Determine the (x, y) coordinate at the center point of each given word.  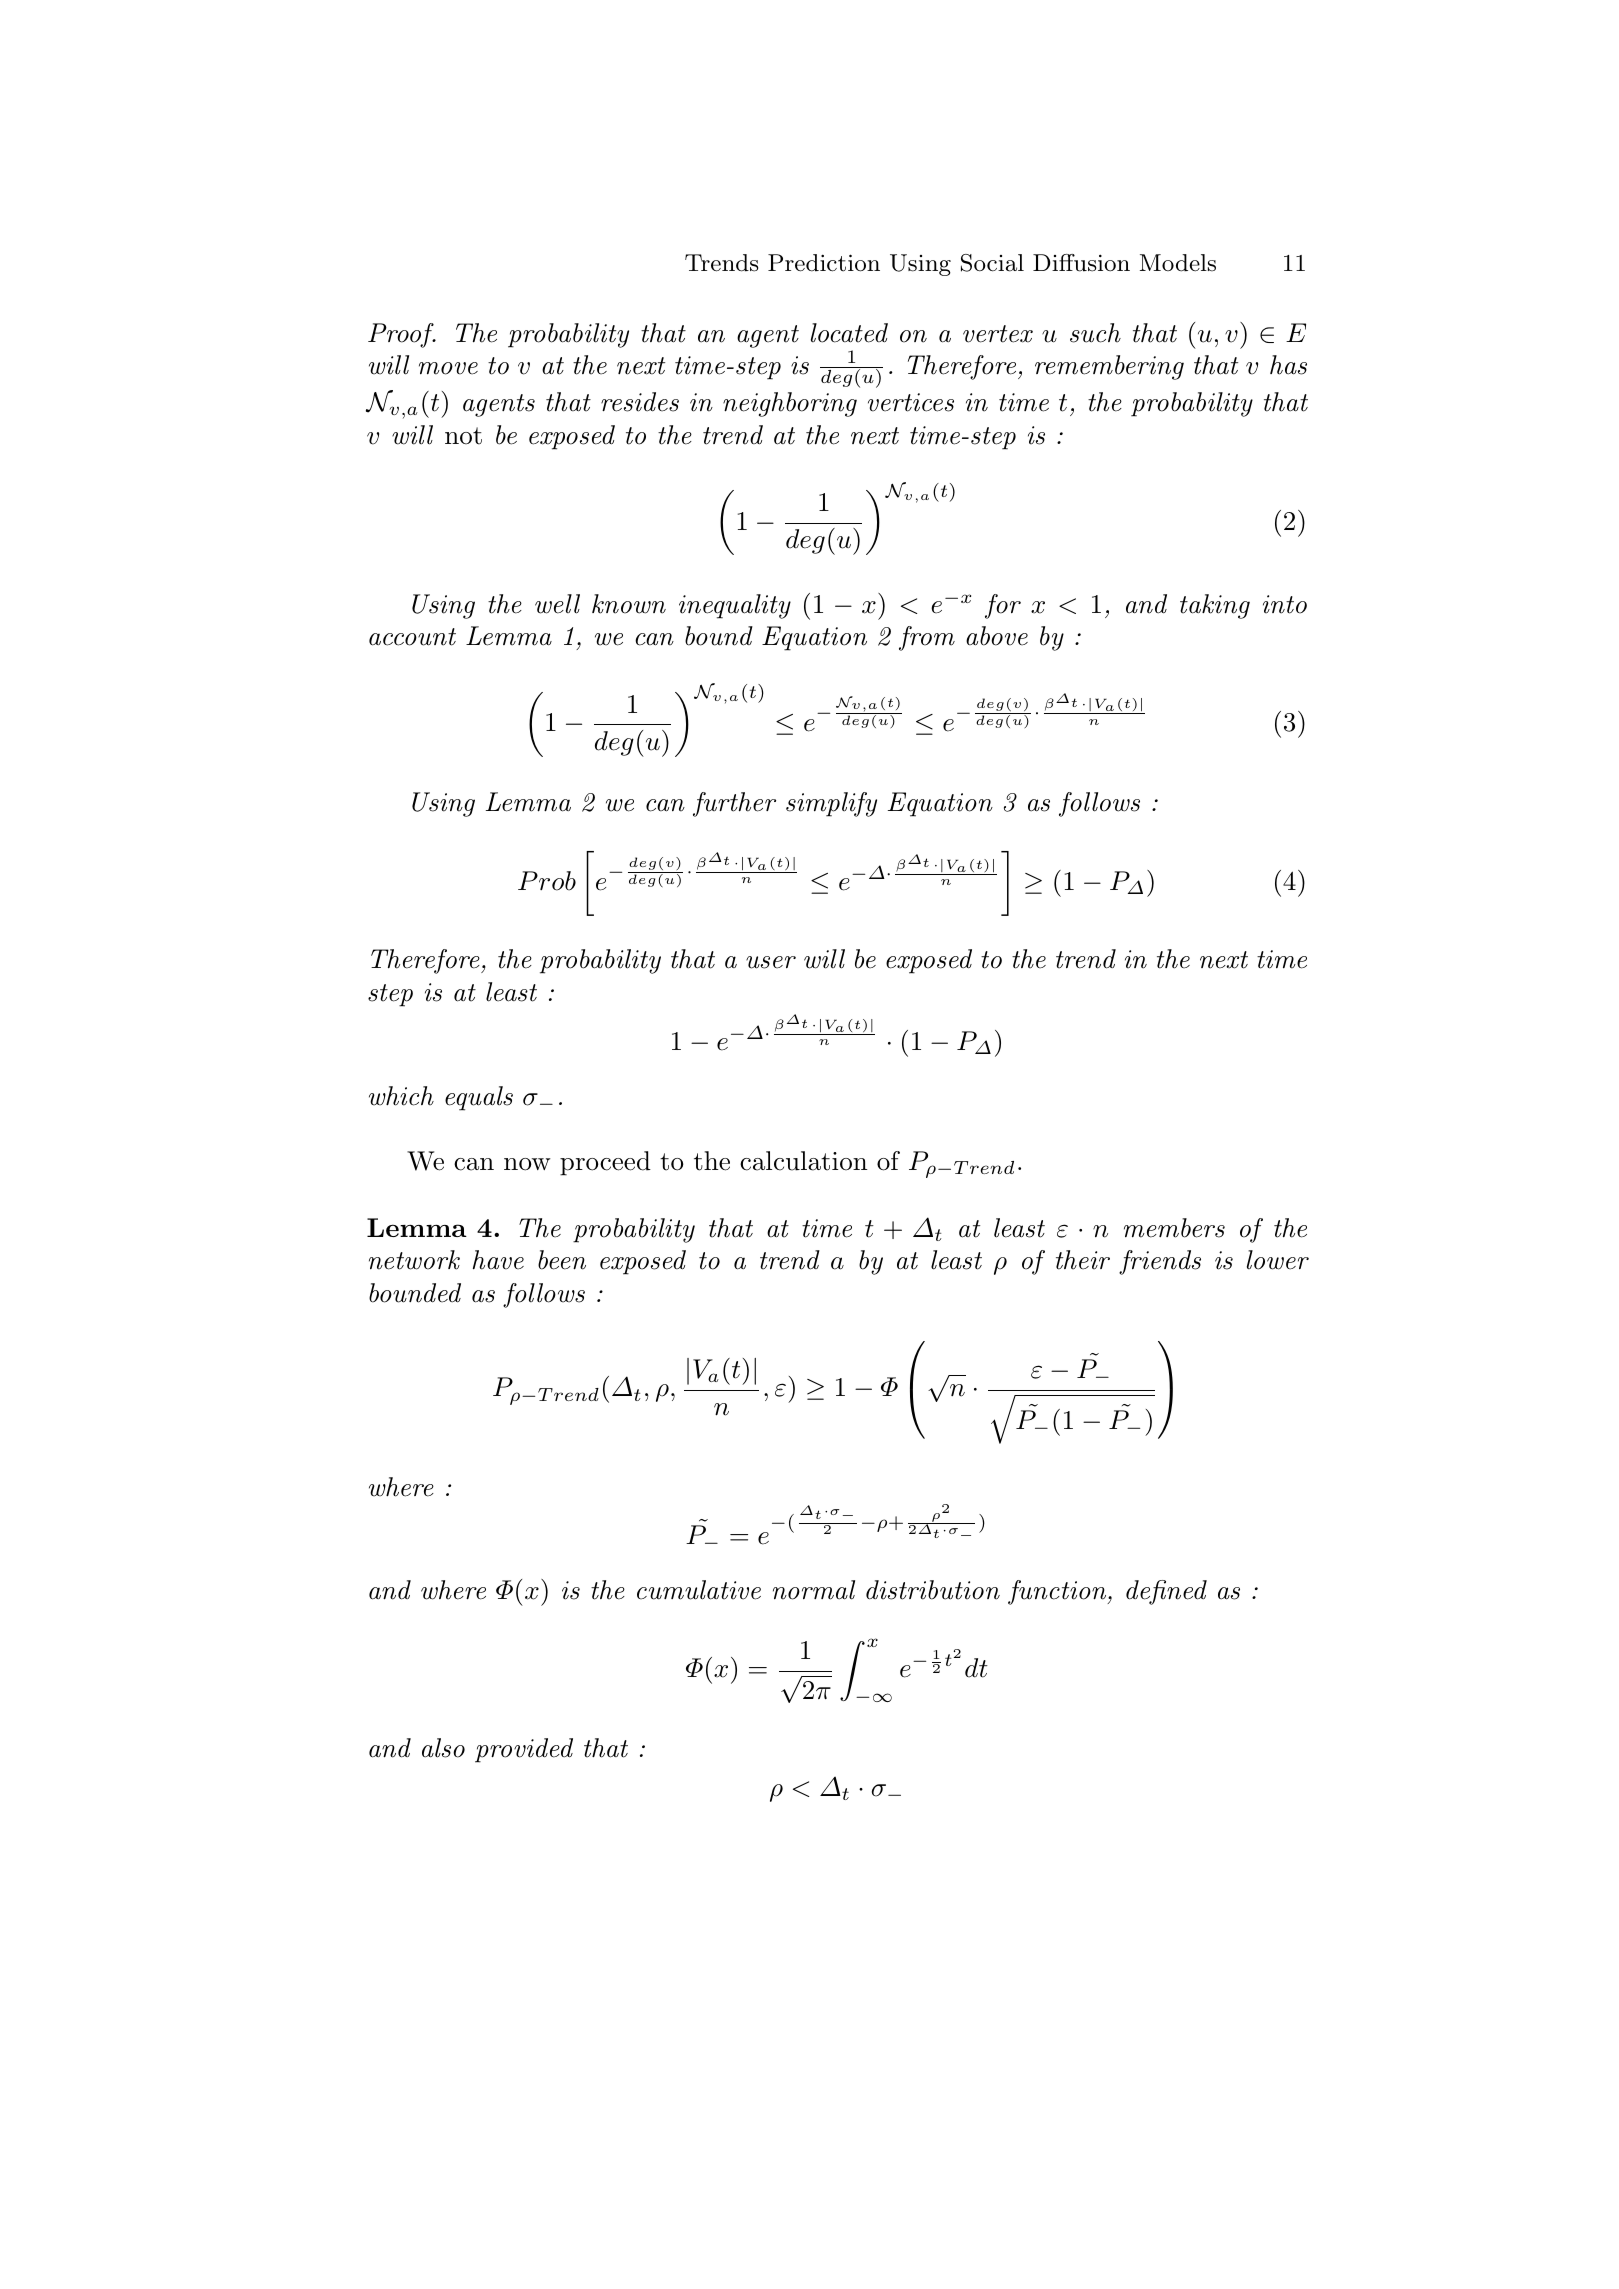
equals (479, 1098)
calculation (804, 1161)
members (1174, 1228)
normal (814, 1590)
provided (524, 1750)
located (849, 333)
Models (1178, 263)
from (927, 638)
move (448, 368)
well (557, 604)
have (498, 1260)
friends (1160, 1262)
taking (1215, 606)
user (771, 962)
